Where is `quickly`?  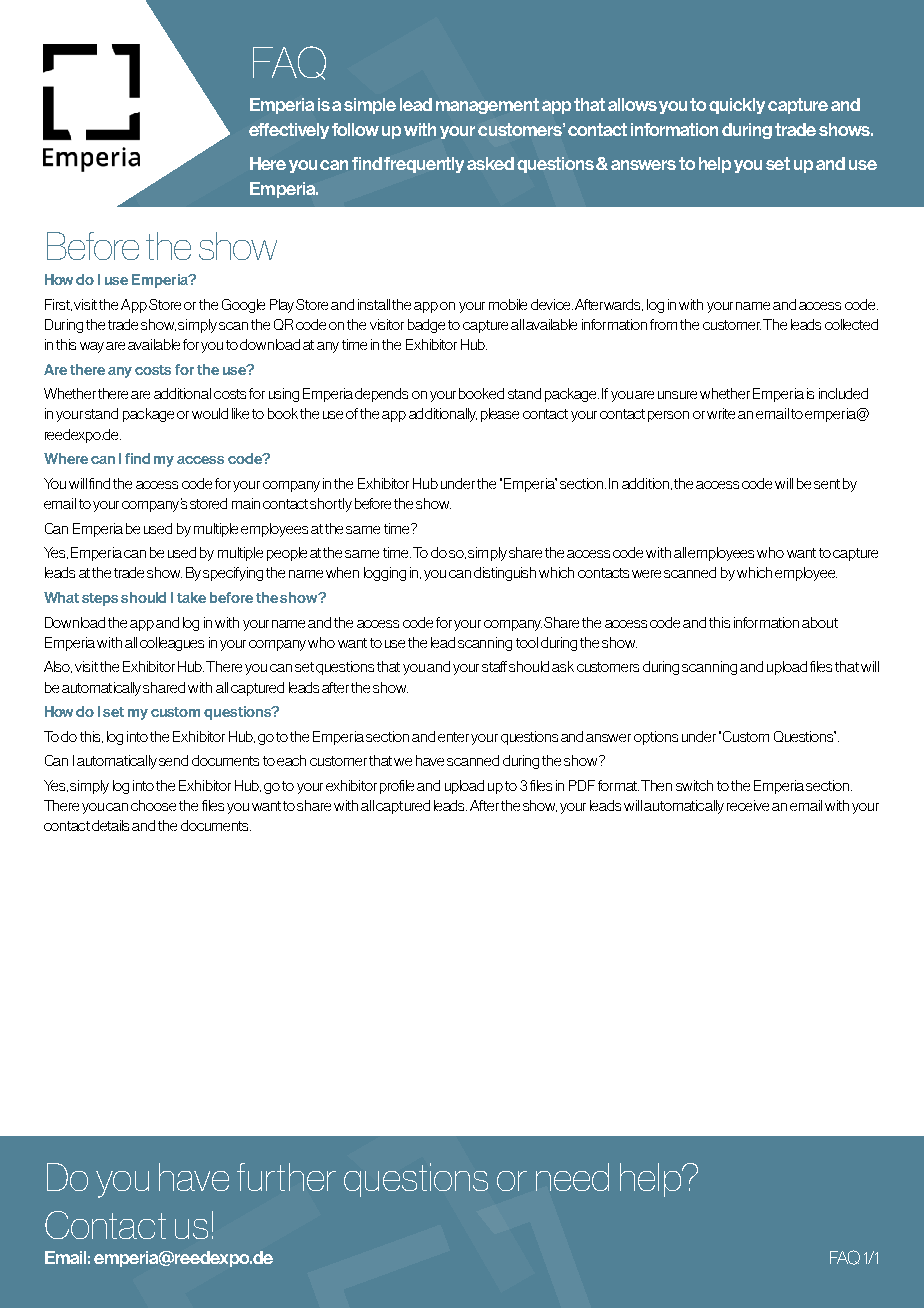 quickly is located at coordinates (737, 106).
